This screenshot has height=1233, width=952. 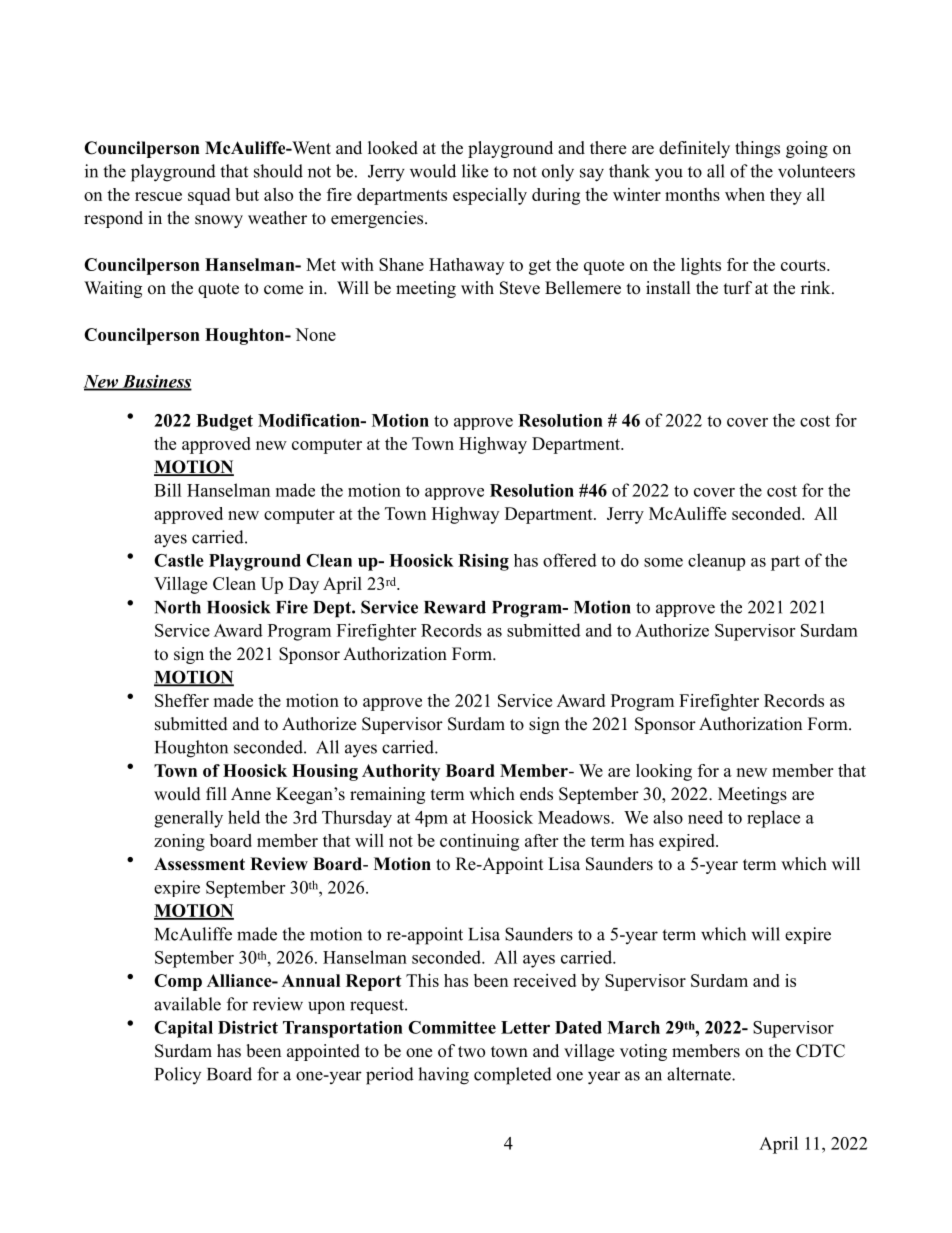 What do you see at coordinates (471, 1052) in the screenshot?
I see `two` at bounding box center [471, 1052].
